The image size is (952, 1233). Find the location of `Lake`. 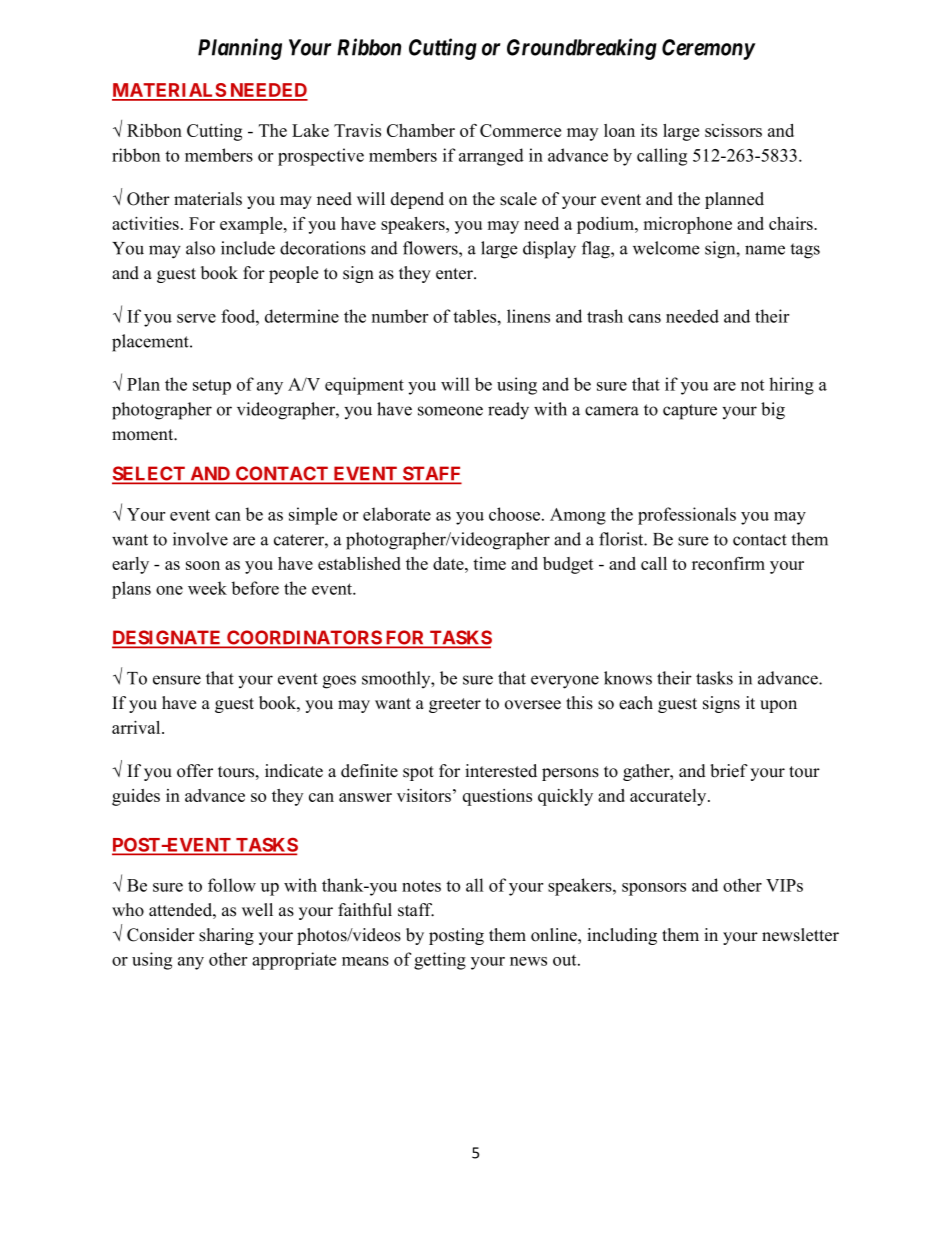

Lake is located at coordinates (310, 130).
